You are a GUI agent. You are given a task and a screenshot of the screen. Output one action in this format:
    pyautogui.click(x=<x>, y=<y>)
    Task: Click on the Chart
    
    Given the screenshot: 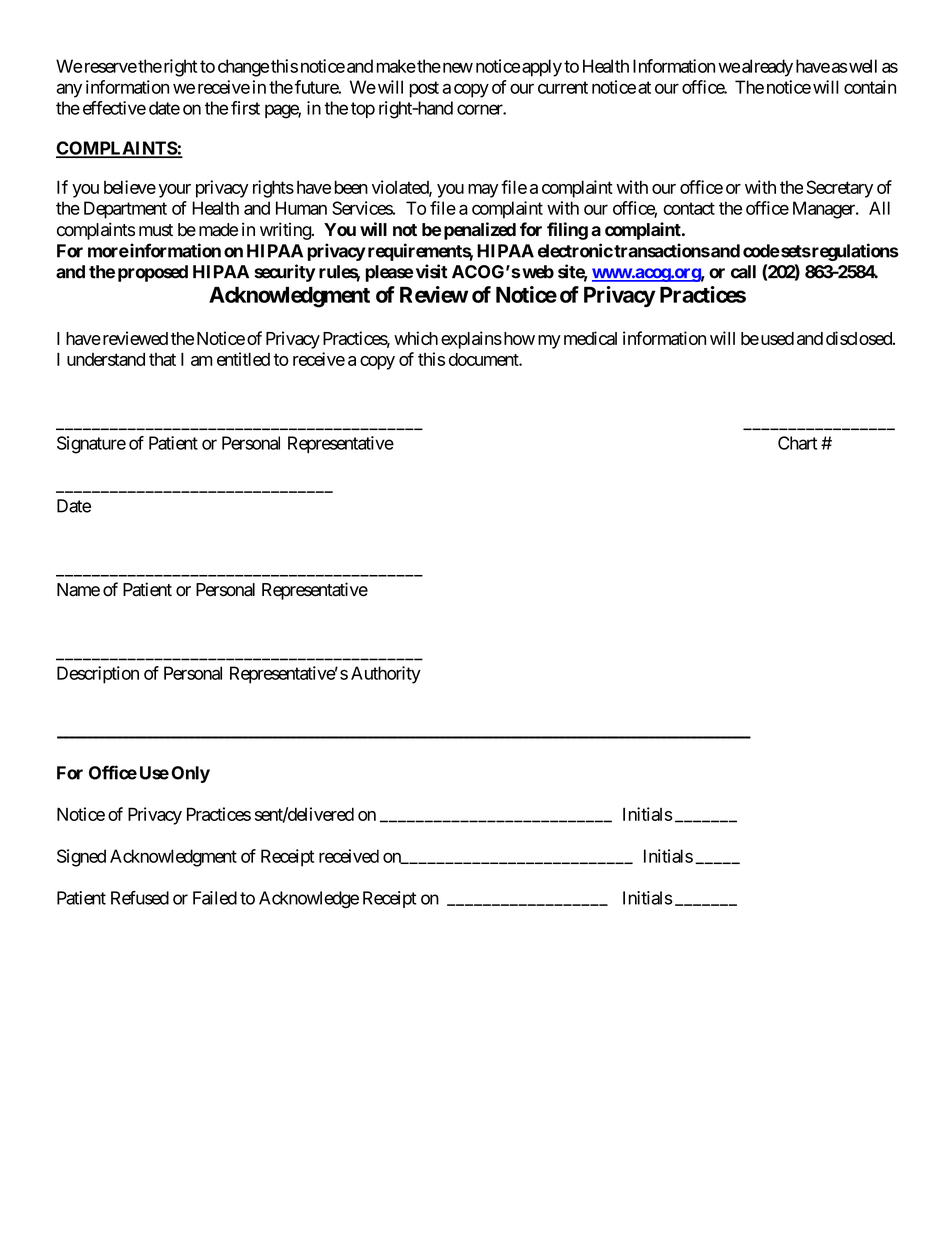 What is the action you would take?
    pyautogui.click(x=797, y=443)
